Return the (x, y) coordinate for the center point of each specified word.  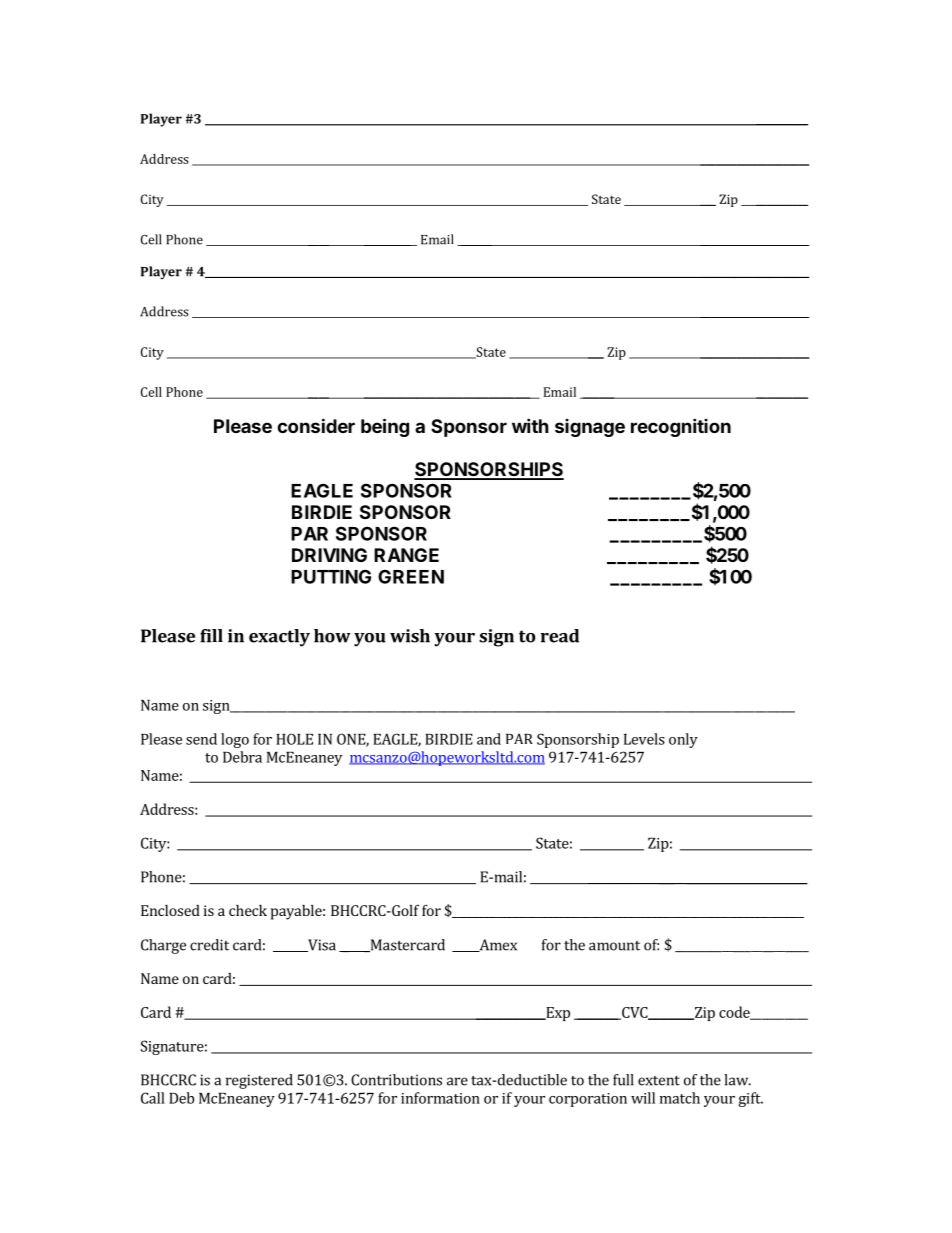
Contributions (396, 1080)
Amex (497, 945)
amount (614, 946)
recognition (681, 427)
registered (259, 1081)
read (559, 636)
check (248, 910)
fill (211, 636)
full (623, 1080)
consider (316, 425)
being (385, 427)
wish (410, 636)
